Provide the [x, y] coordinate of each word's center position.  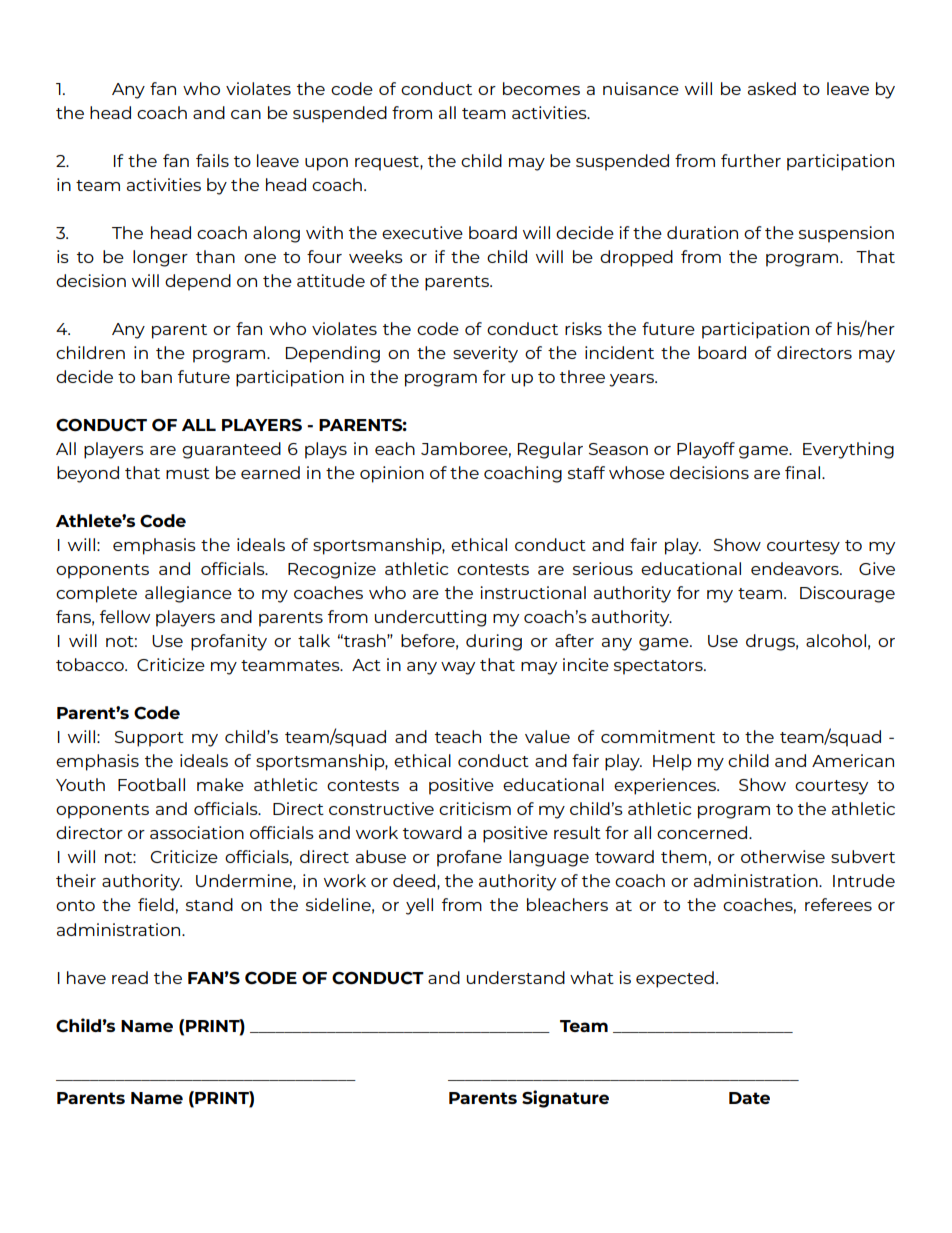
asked [772, 88]
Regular [550, 450]
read [130, 977]
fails [212, 160]
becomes [541, 88]
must [188, 473]
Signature [565, 1099]
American [853, 760]
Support [149, 739]
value [547, 736]
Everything [848, 450]
